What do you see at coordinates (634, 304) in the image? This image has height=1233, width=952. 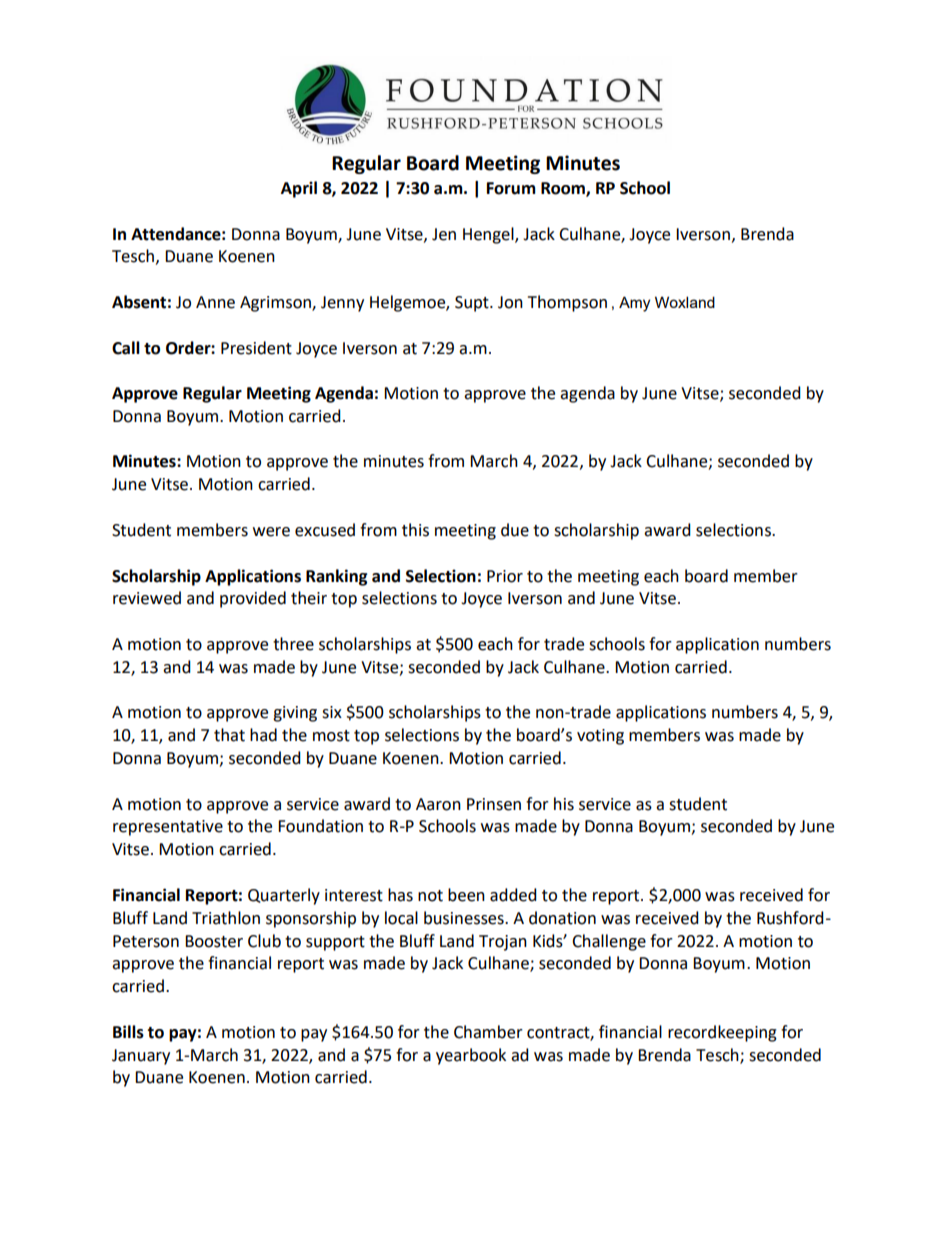 I see `Amy` at bounding box center [634, 304].
